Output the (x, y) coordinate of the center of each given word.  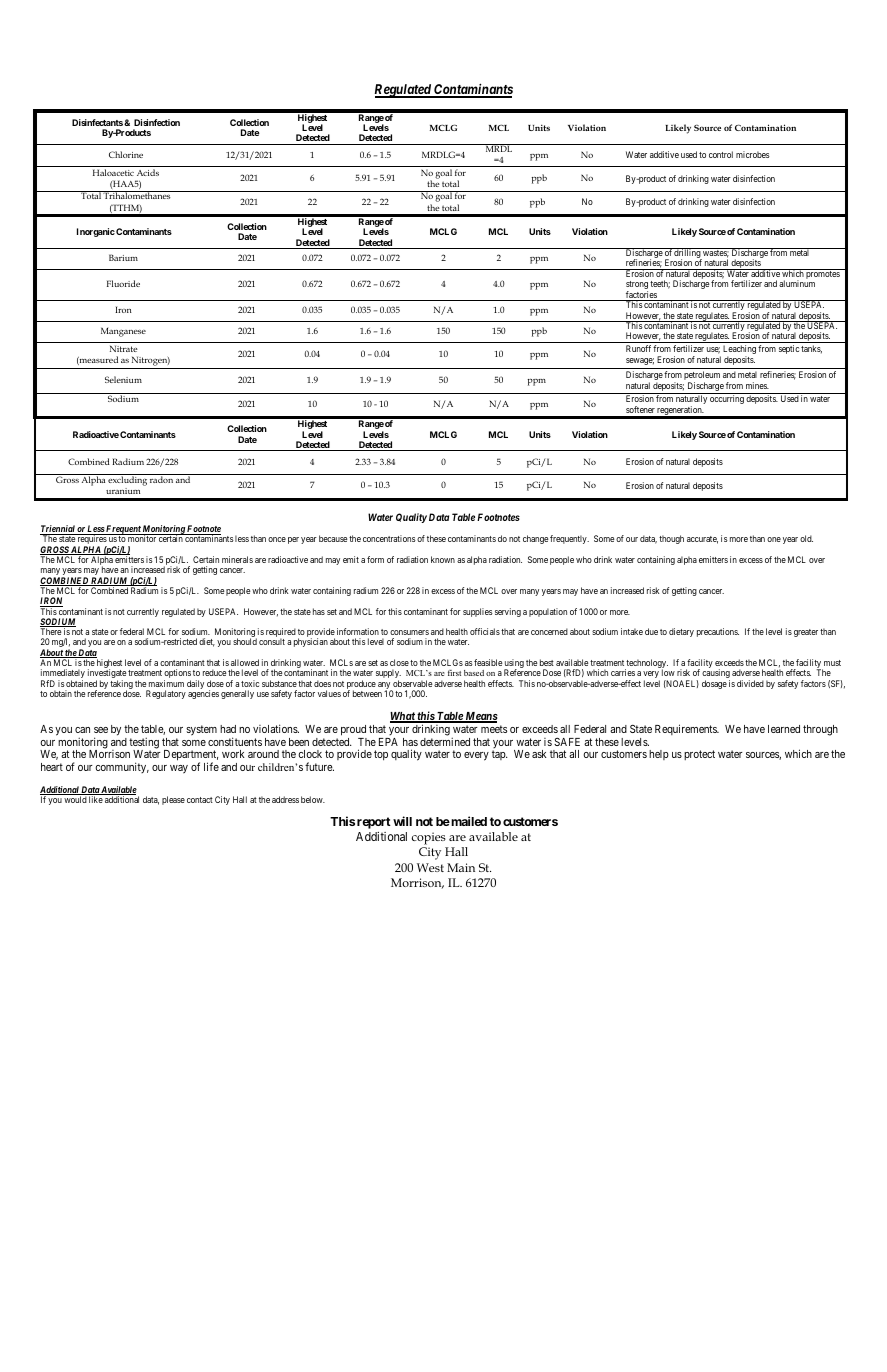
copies (429, 838)
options (177, 675)
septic (789, 349)
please (173, 800)
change (536, 539)
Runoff (638, 348)
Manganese (123, 332)
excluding (128, 480)
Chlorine (126, 154)
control (721, 154)
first (454, 673)
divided (750, 683)
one (774, 539)
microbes (753, 154)
